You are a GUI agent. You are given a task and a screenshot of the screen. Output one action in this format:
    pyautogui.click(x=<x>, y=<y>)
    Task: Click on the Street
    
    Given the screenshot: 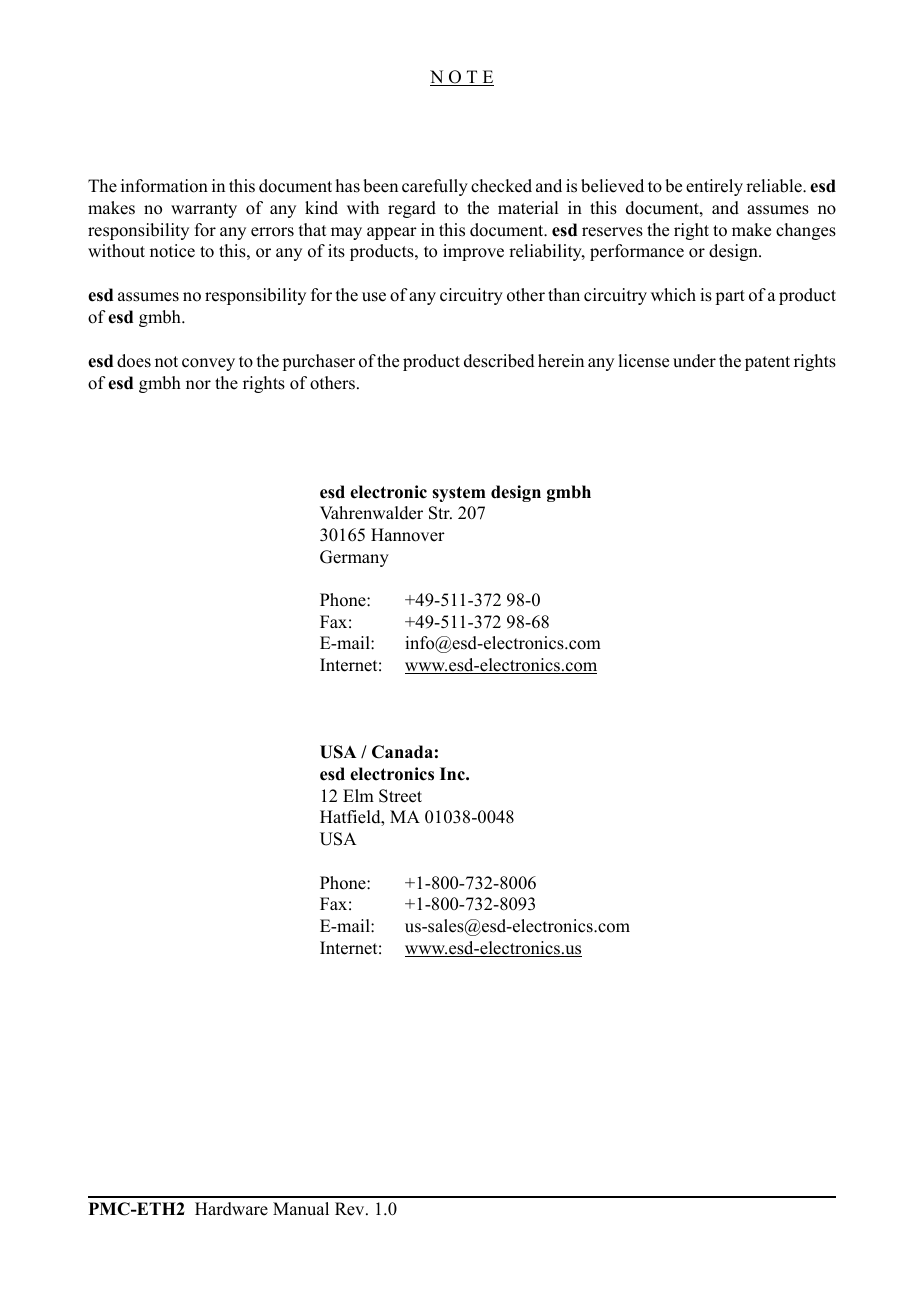 What is the action you would take?
    pyautogui.click(x=400, y=796)
